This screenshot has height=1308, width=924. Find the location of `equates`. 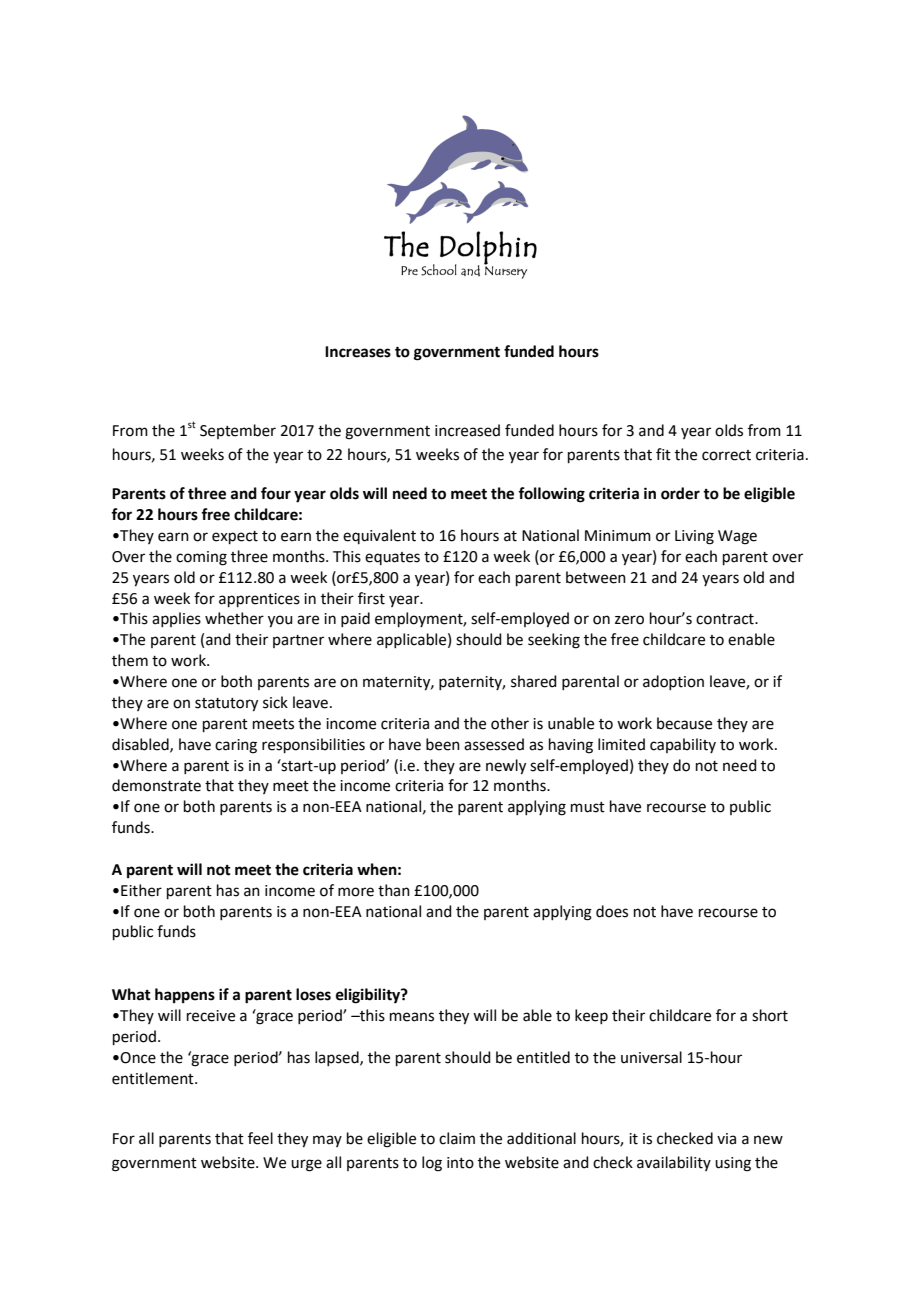

equates is located at coordinates (392, 558).
